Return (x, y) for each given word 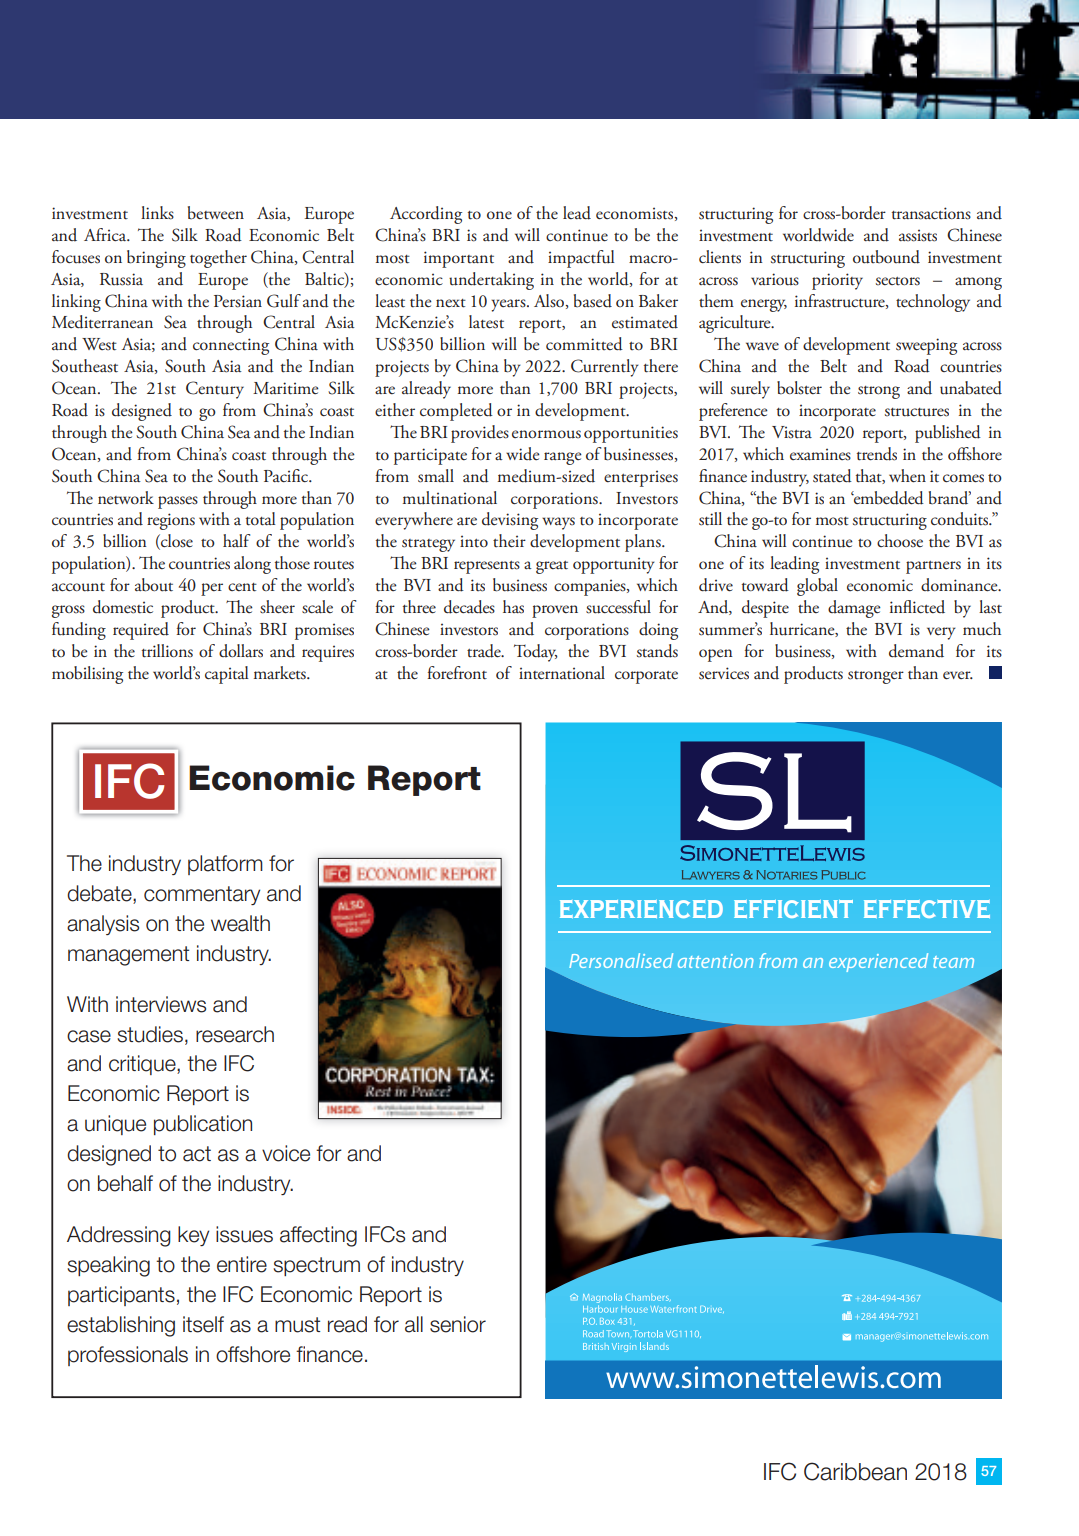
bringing (156, 259)
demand (916, 651)
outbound (886, 257)
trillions (167, 651)
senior (458, 1324)
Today (536, 653)
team (953, 962)
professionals (128, 1356)
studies (150, 1034)
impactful (581, 259)
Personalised (621, 960)
